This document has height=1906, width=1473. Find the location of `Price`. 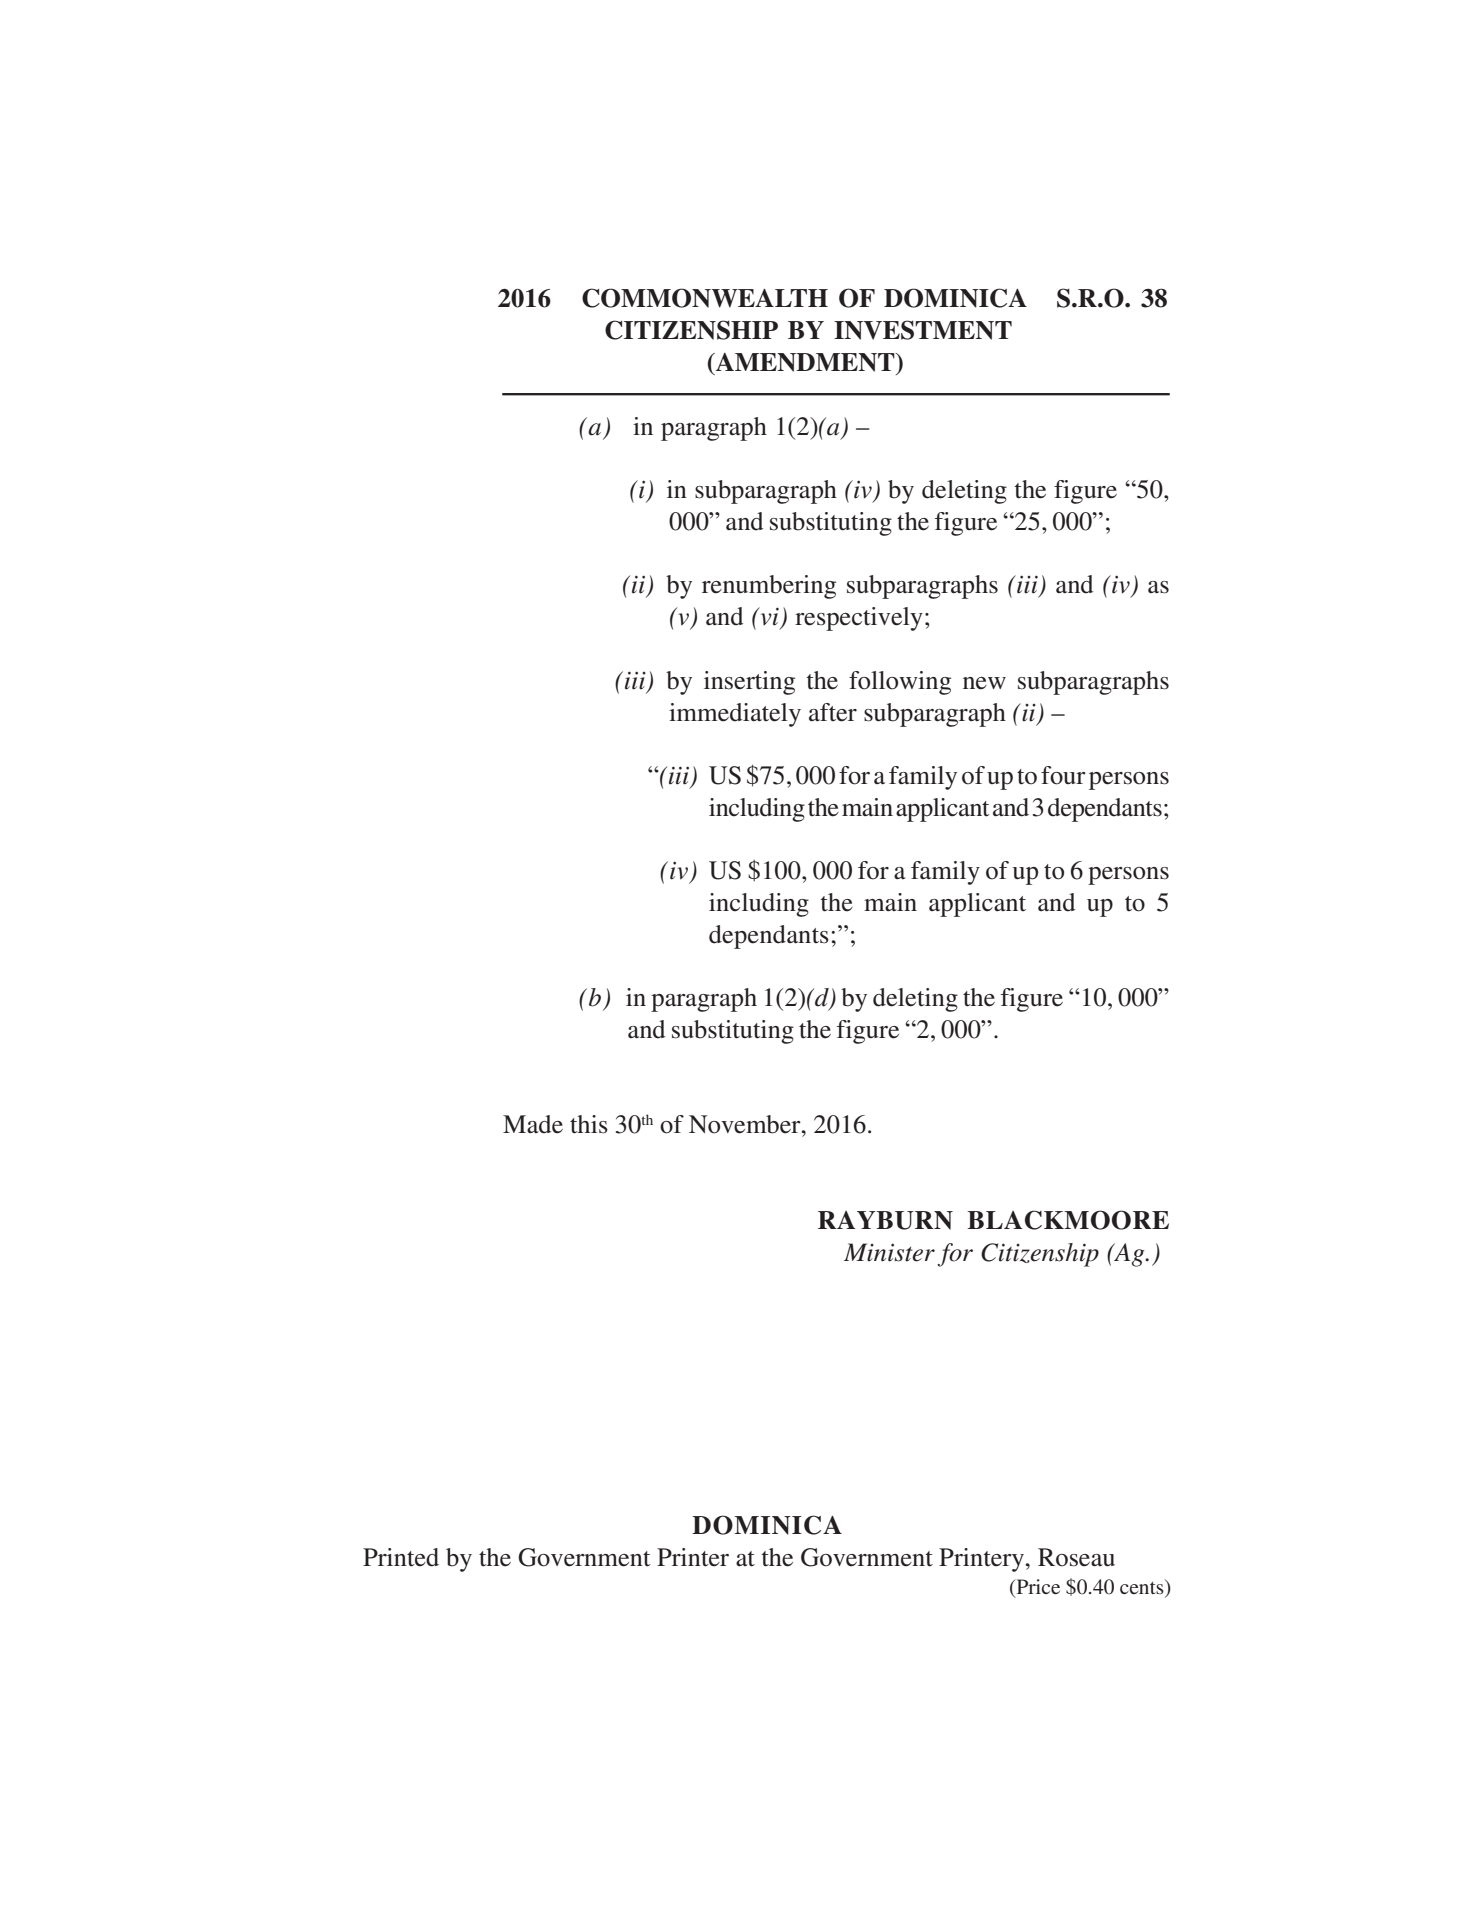

Price is located at coordinates (1037, 1588).
